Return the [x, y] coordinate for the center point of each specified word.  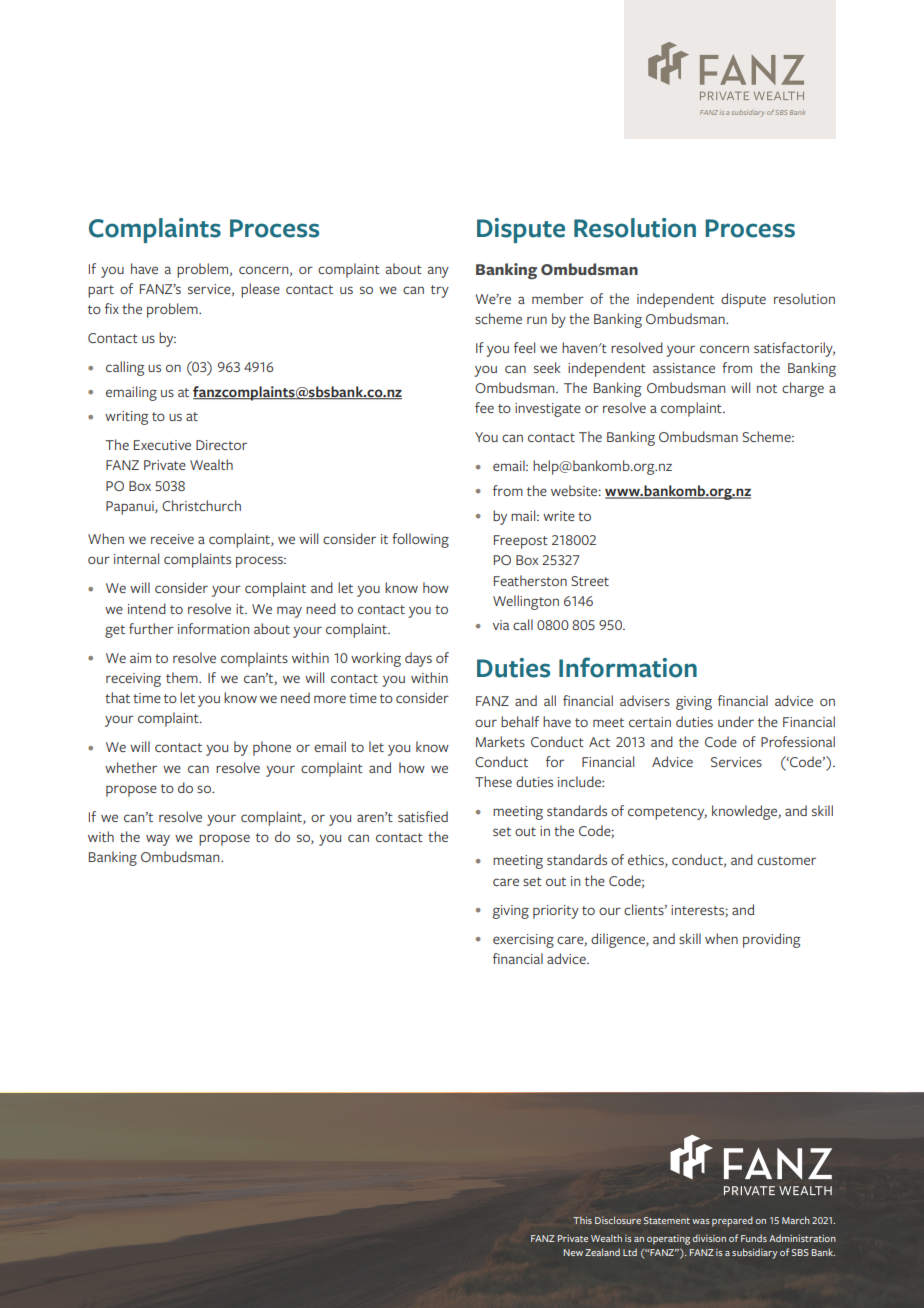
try [440, 291]
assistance [684, 368]
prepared [732, 1222]
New [573, 1252]
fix [112, 308]
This [582, 1220]
